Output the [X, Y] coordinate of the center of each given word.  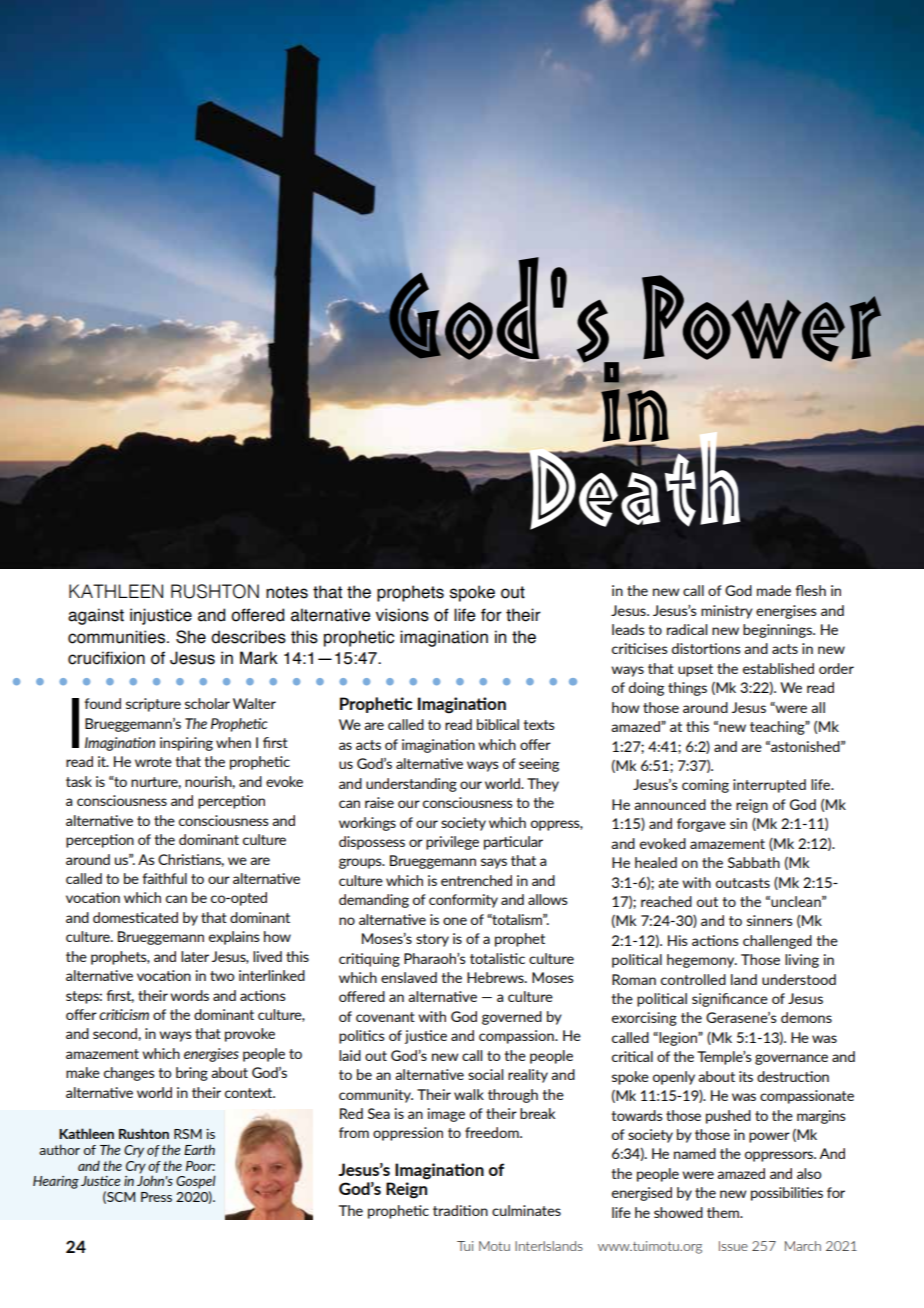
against [96, 616]
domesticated [135, 917]
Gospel [196, 1182]
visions [402, 615]
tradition [460, 1210]
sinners [770, 920]
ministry [727, 612]
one [455, 921]
